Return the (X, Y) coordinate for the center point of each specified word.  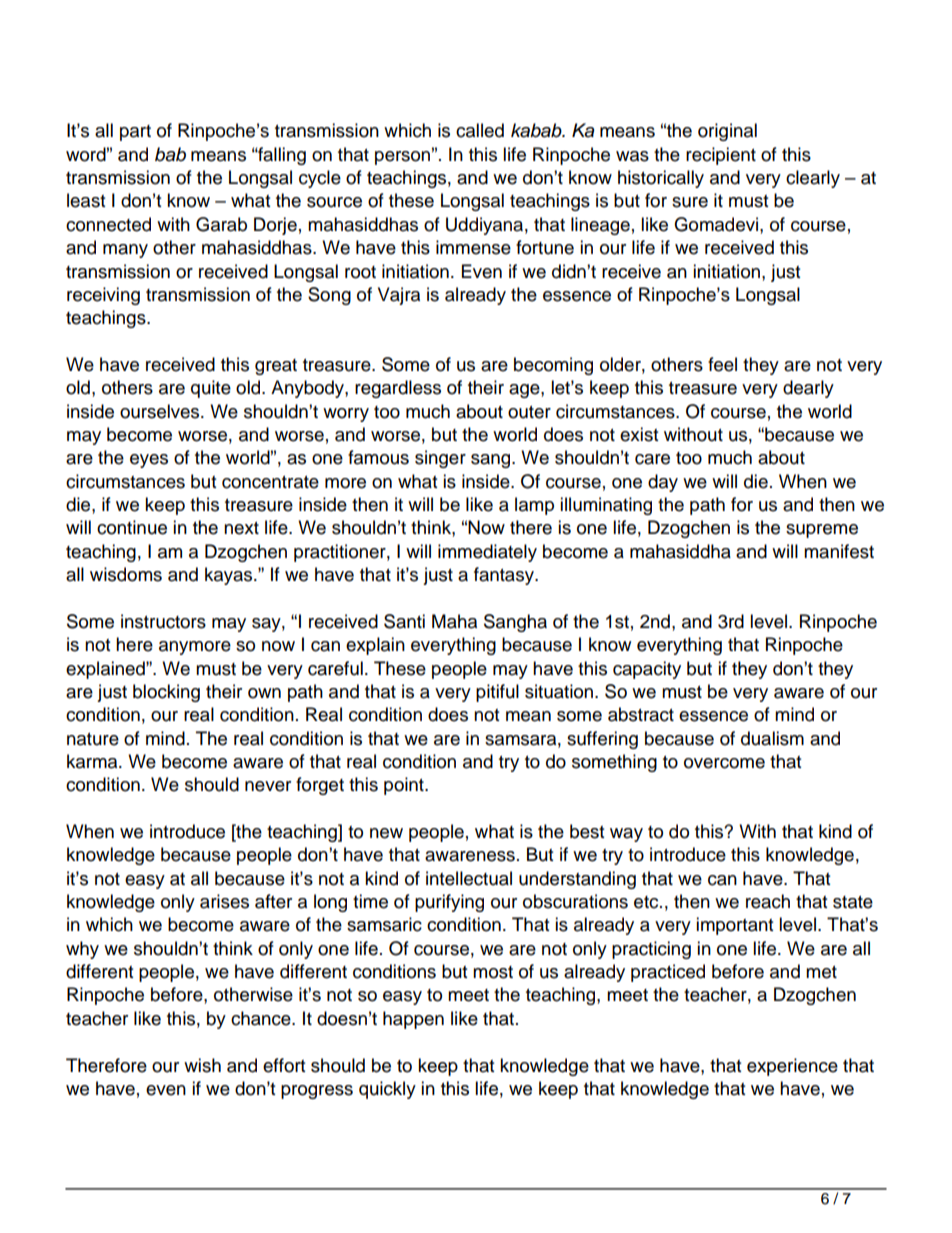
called (480, 130)
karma (93, 761)
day (663, 483)
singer (440, 459)
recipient (721, 156)
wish (202, 1065)
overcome (724, 763)
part (135, 133)
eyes (149, 461)
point (405, 786)
